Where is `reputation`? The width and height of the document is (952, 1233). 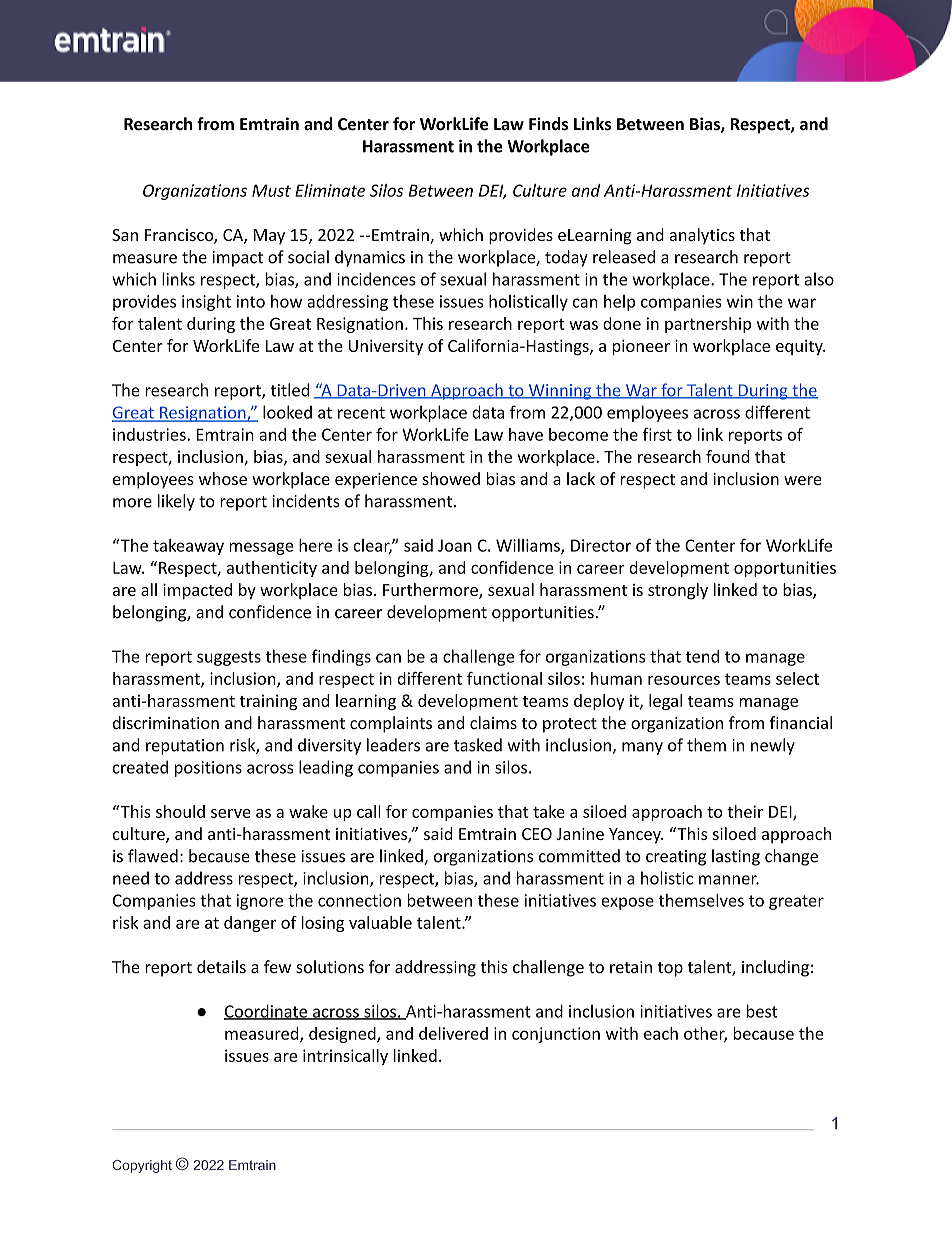 reputation is located at coordinates (185, 747).
